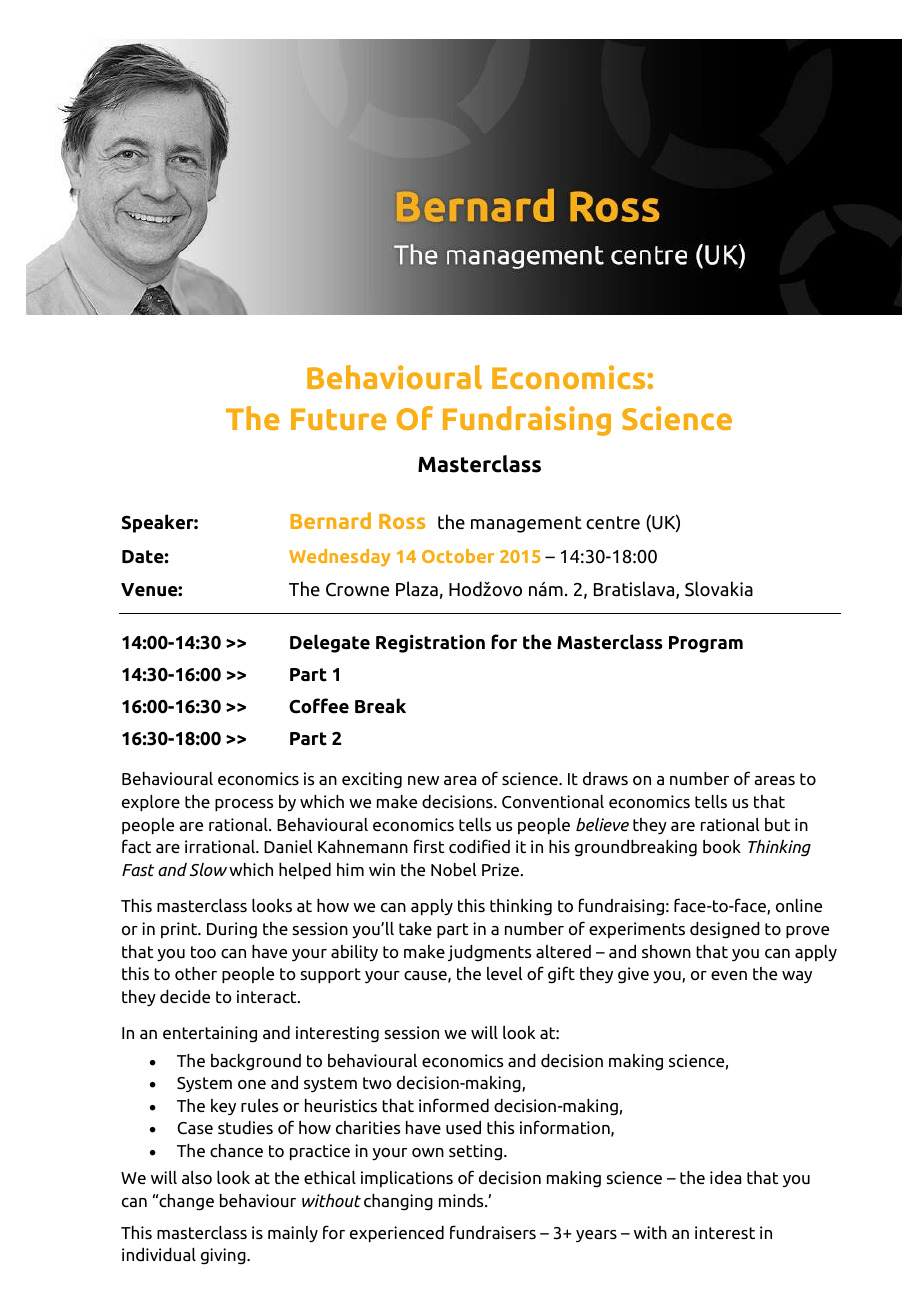  Describe the element at coordinates (613, 523) in the document. I see `centre` at that location.
